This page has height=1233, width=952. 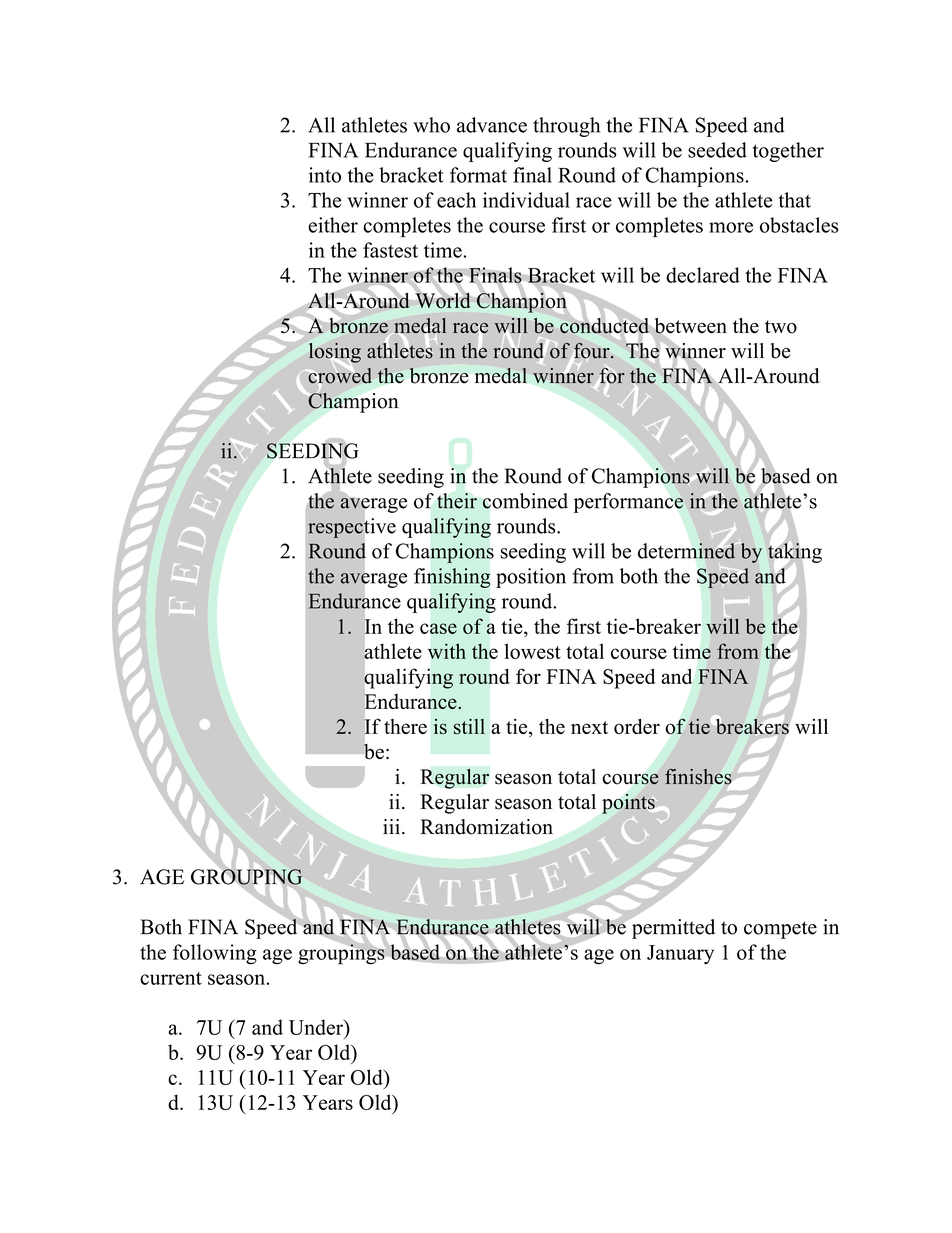 What do you see at coordinates (325, 175) in the page?
I see `into` at bounding box center [325, 175].
